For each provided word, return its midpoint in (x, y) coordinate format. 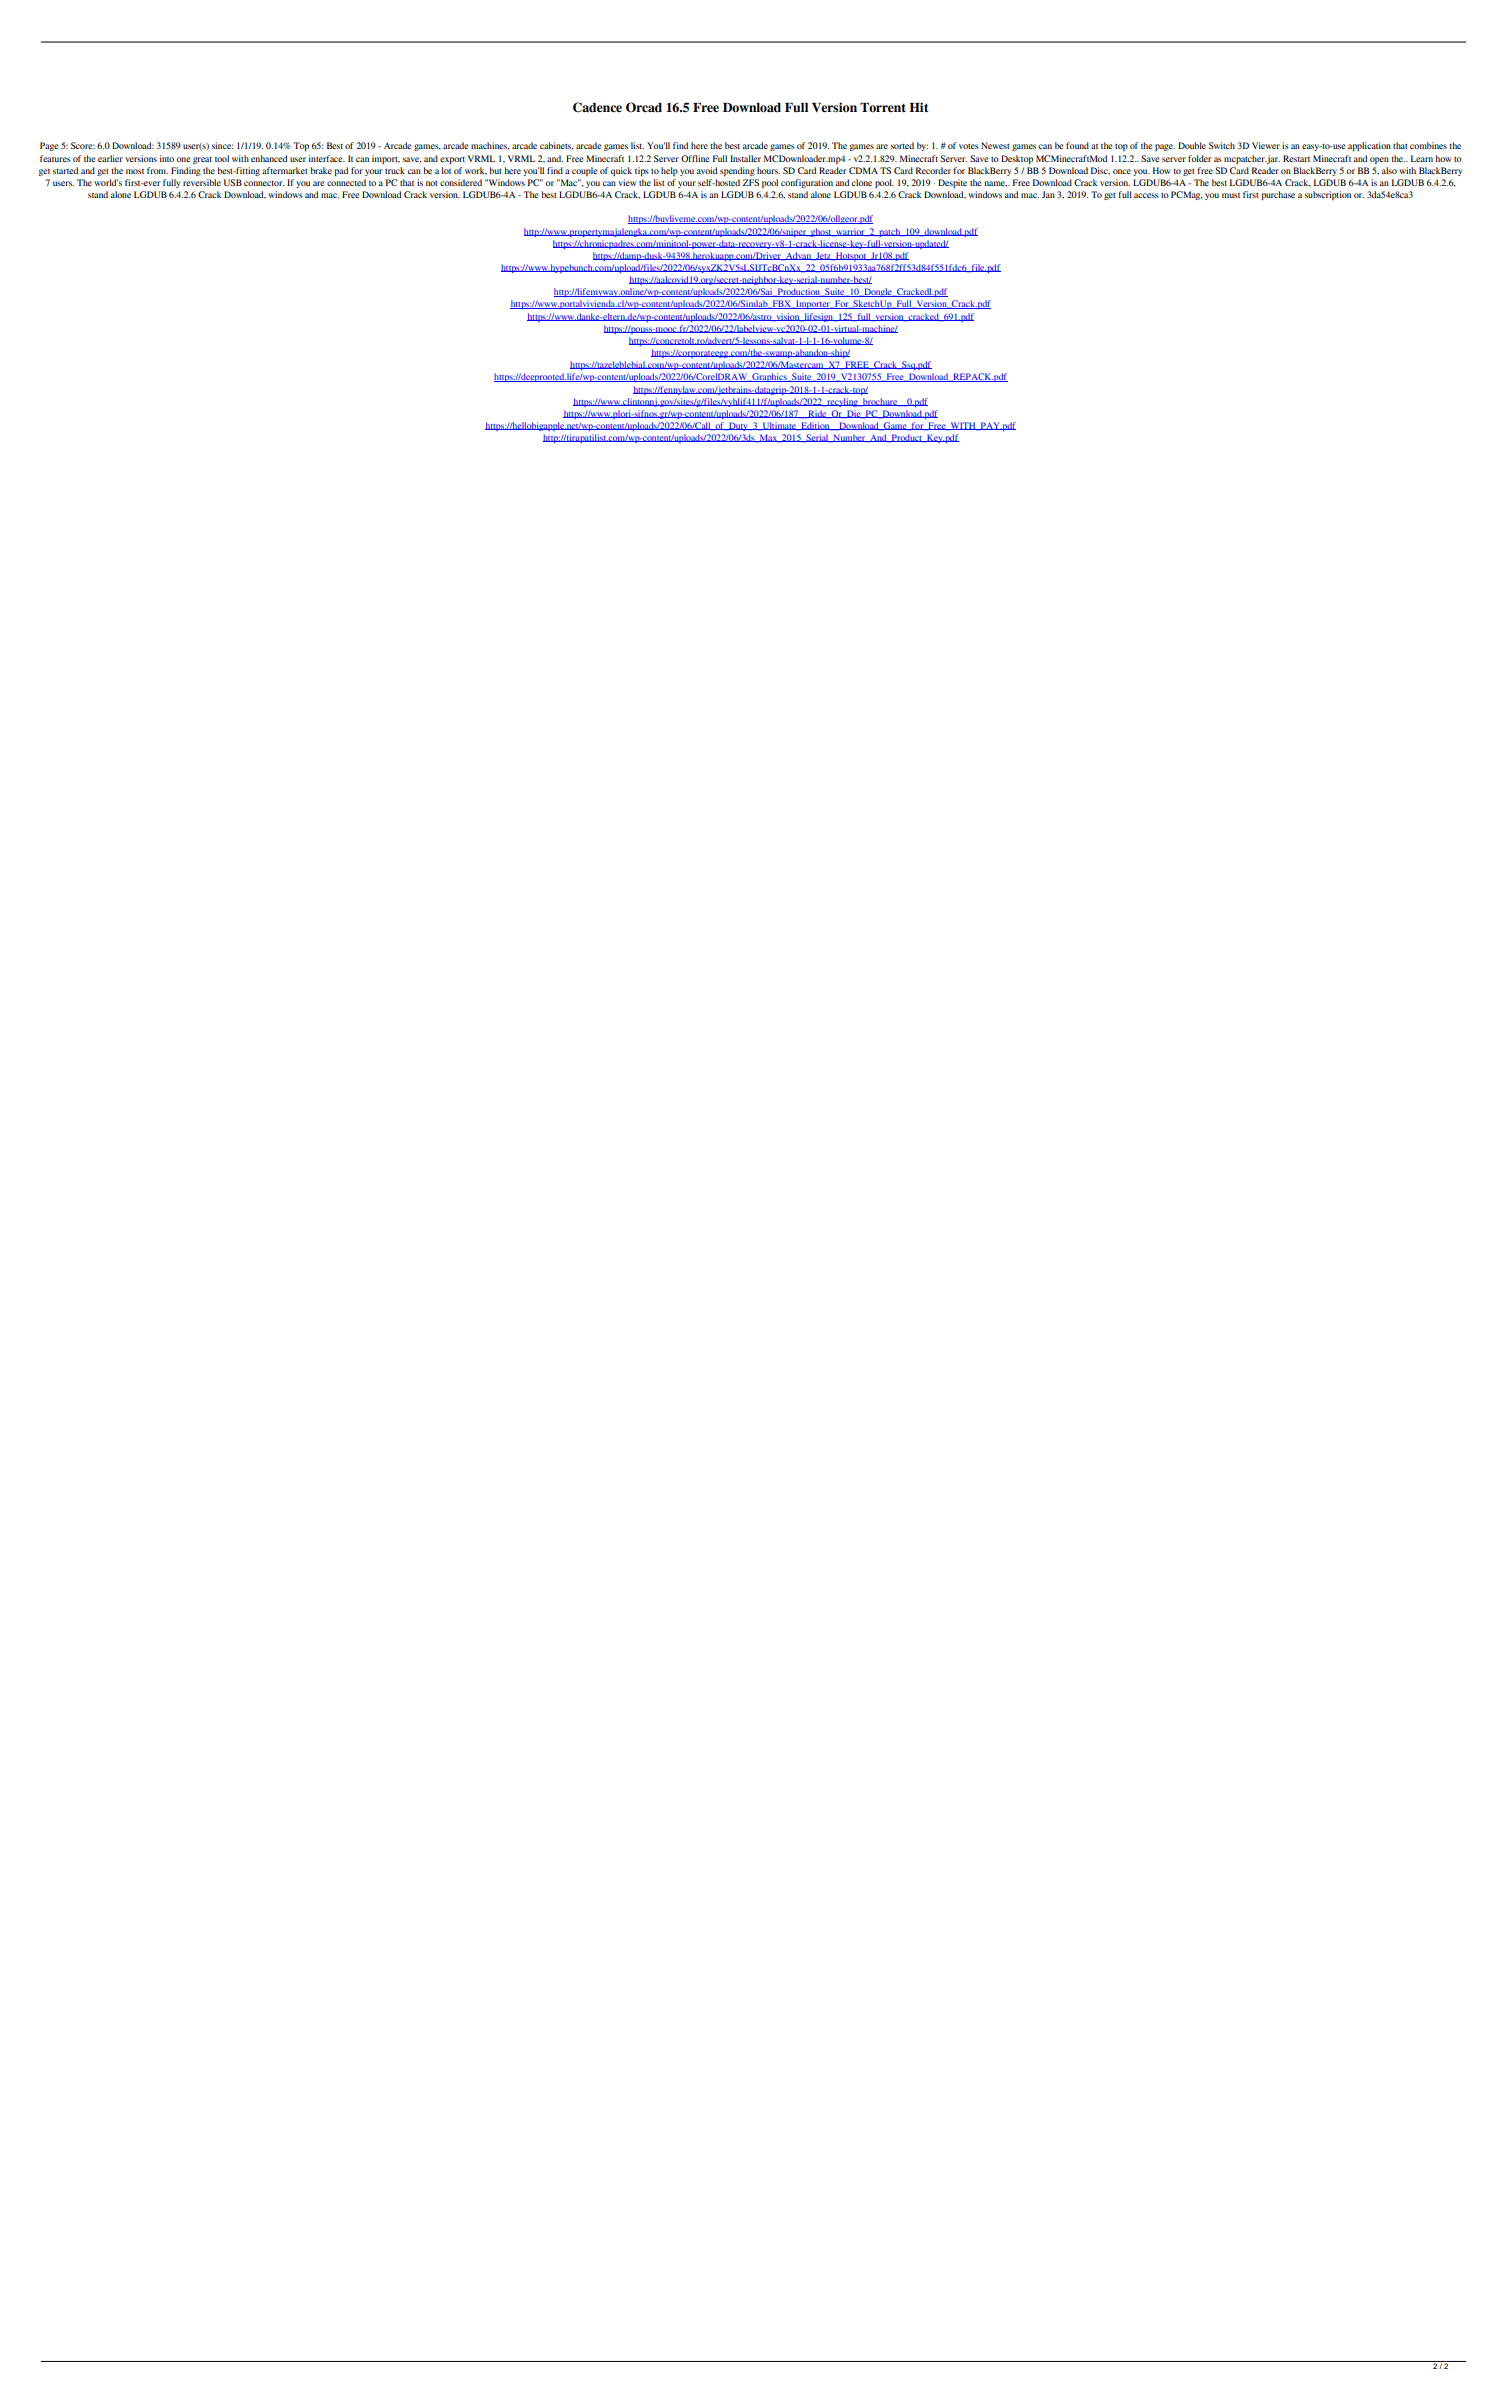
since (222, 145)
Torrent (883, 108)
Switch (1222, 145)
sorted (902, 145)
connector (264, 183)
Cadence (597, 107)
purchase (1278, 195)
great (202, 160)
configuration (807, 183)
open (1379, 160)
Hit (918, 107)
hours (768, 170)
